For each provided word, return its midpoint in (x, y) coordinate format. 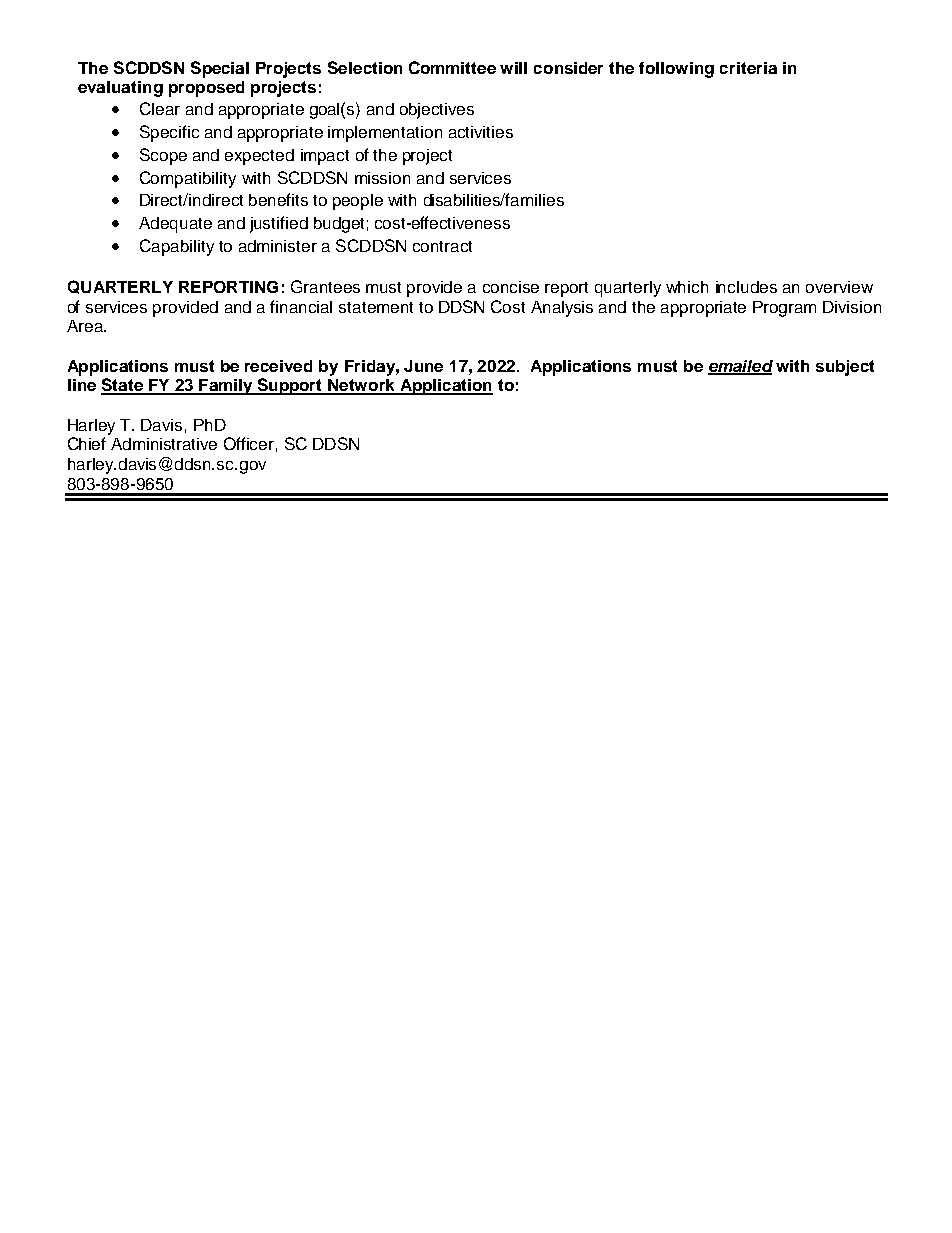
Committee (452, 67)
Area (86, 326)
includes (746, 287)
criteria (748, 68)
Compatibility (188, 179)
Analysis (562, 309)
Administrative (164, 444)
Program (784, 309)
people (358, 202)
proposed (206, 89)
